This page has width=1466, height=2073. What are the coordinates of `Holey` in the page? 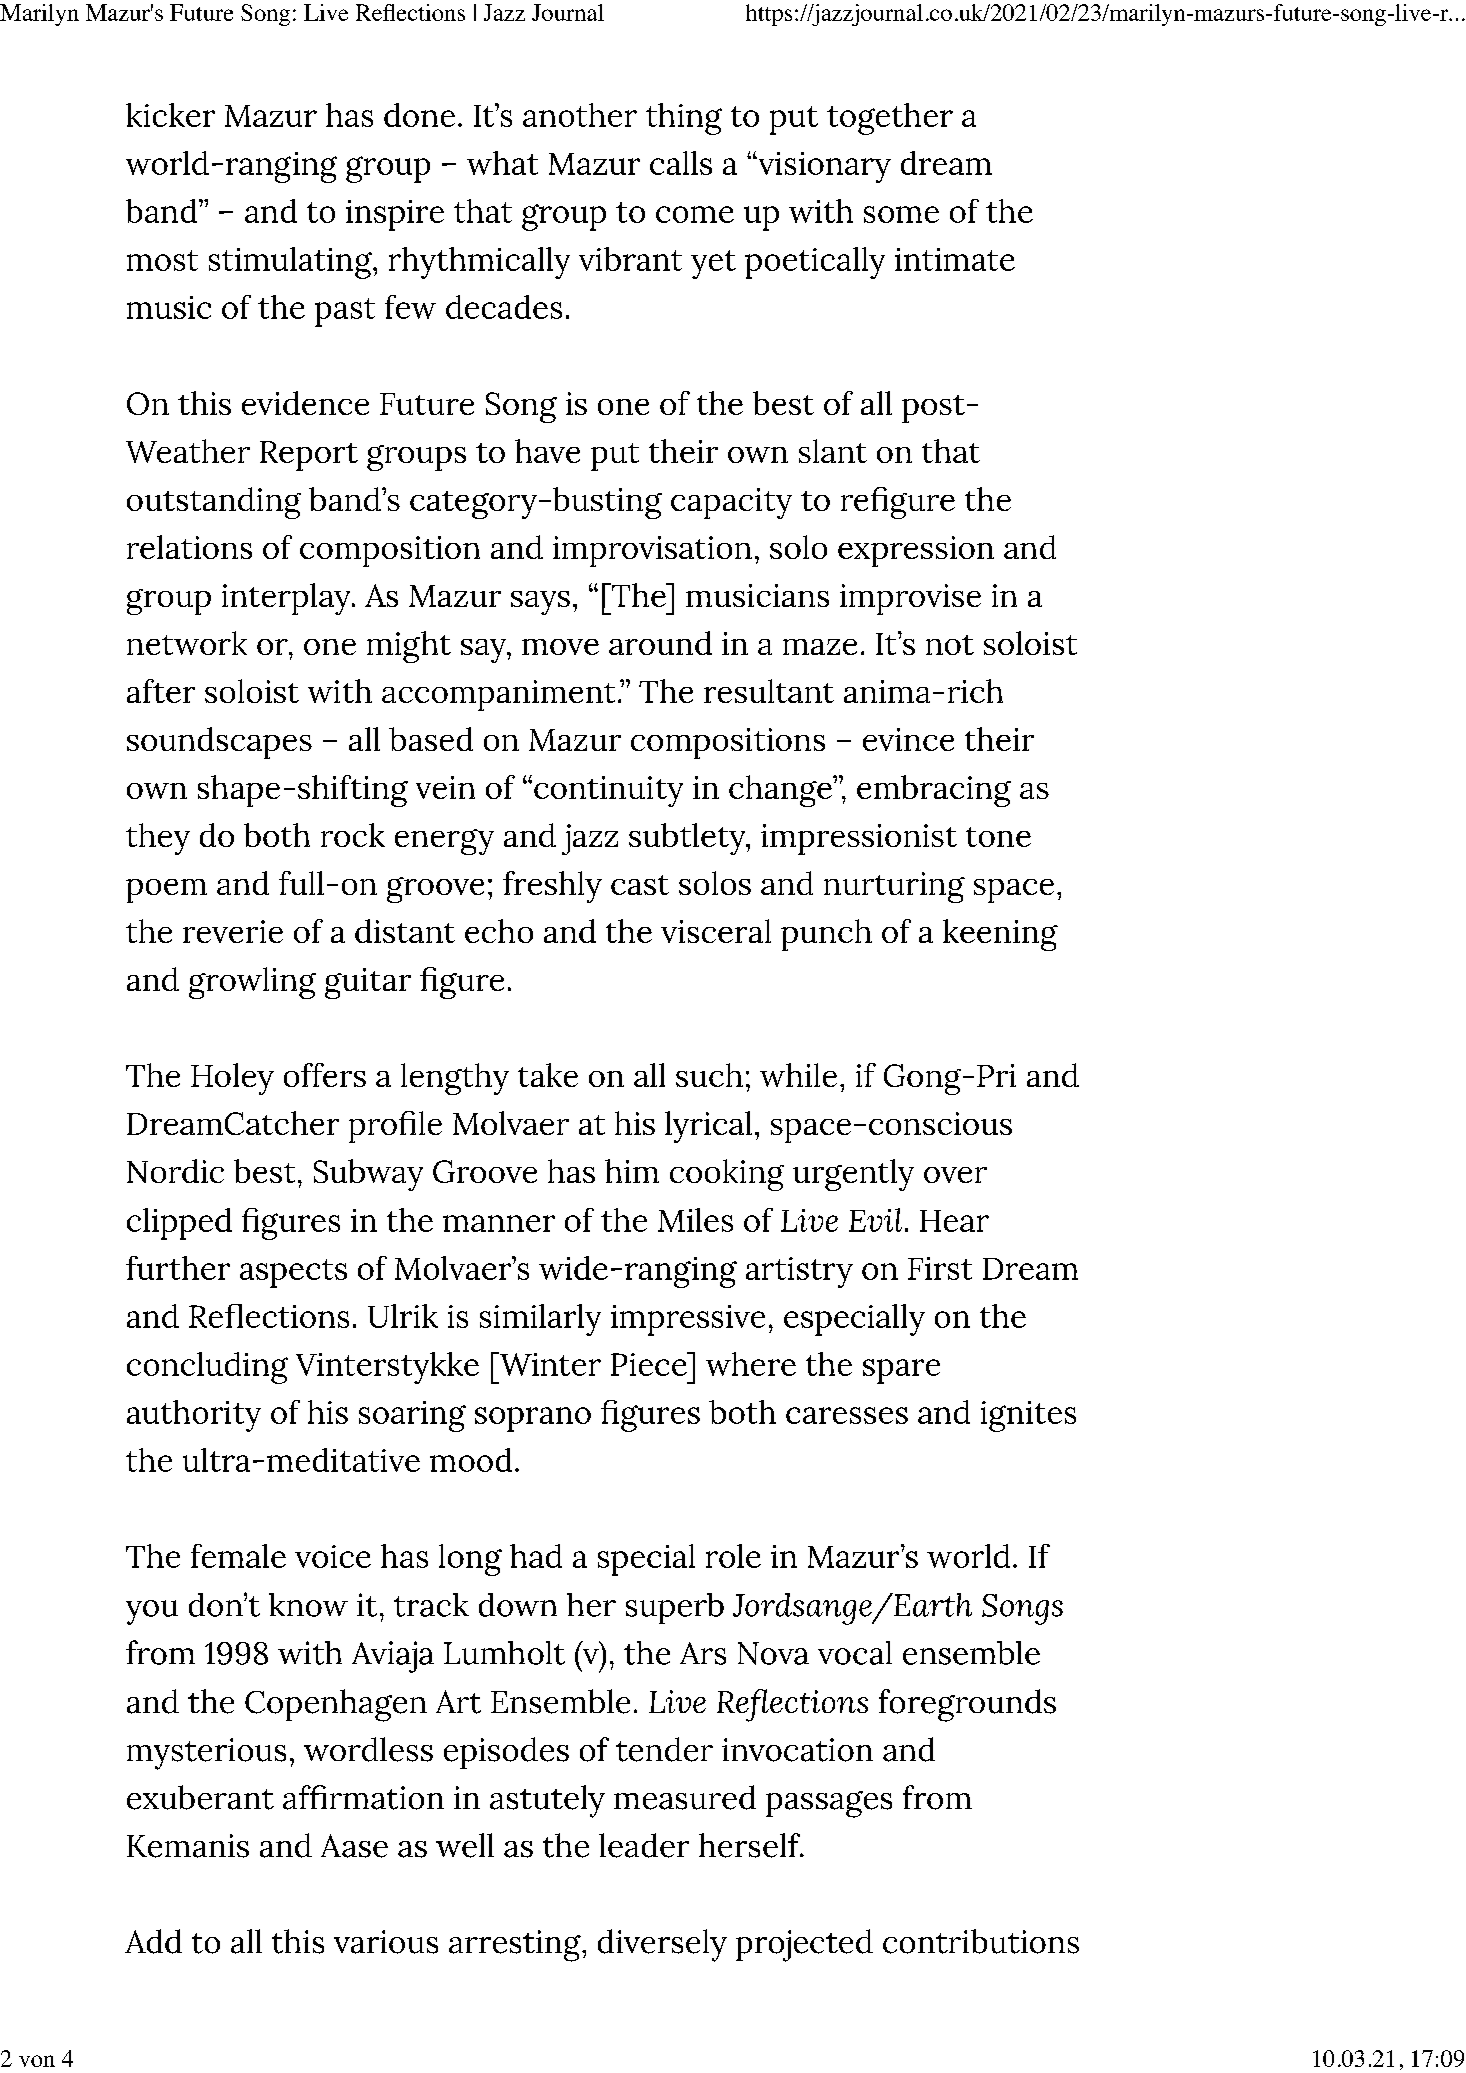 It's located at (232, 1079).
